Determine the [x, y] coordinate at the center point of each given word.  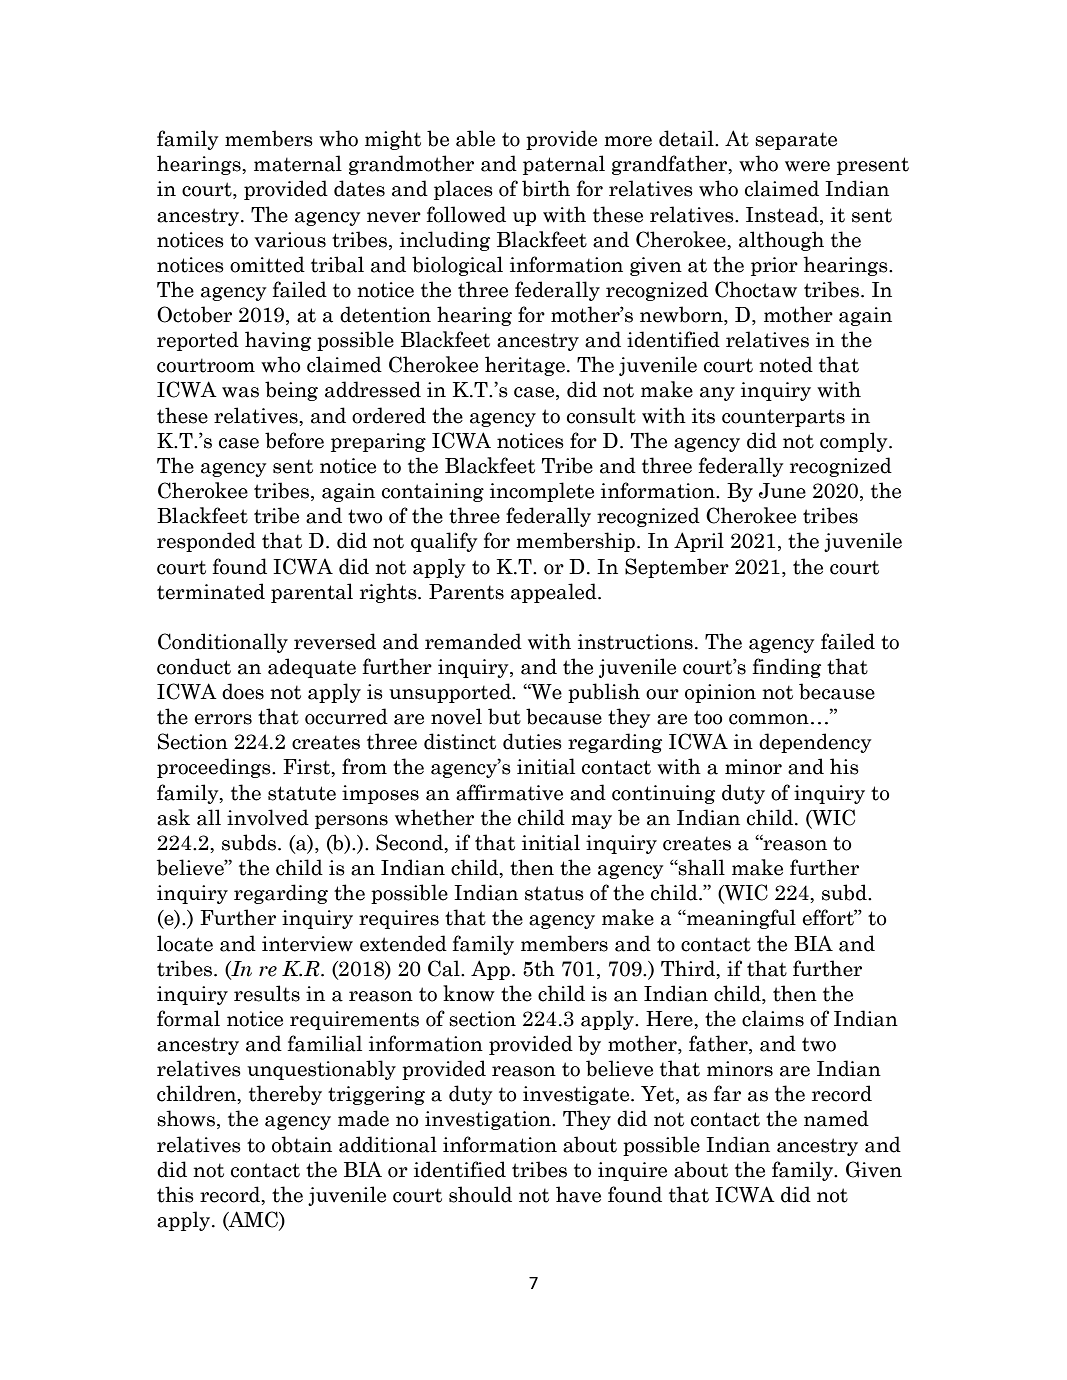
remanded [473, 641]
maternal [298, 163]
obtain [302, 1144]
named [836, 1118]
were [807, 166]
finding [787, 668]
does [243, 691]
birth [546, 188]
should [480, 1194]
